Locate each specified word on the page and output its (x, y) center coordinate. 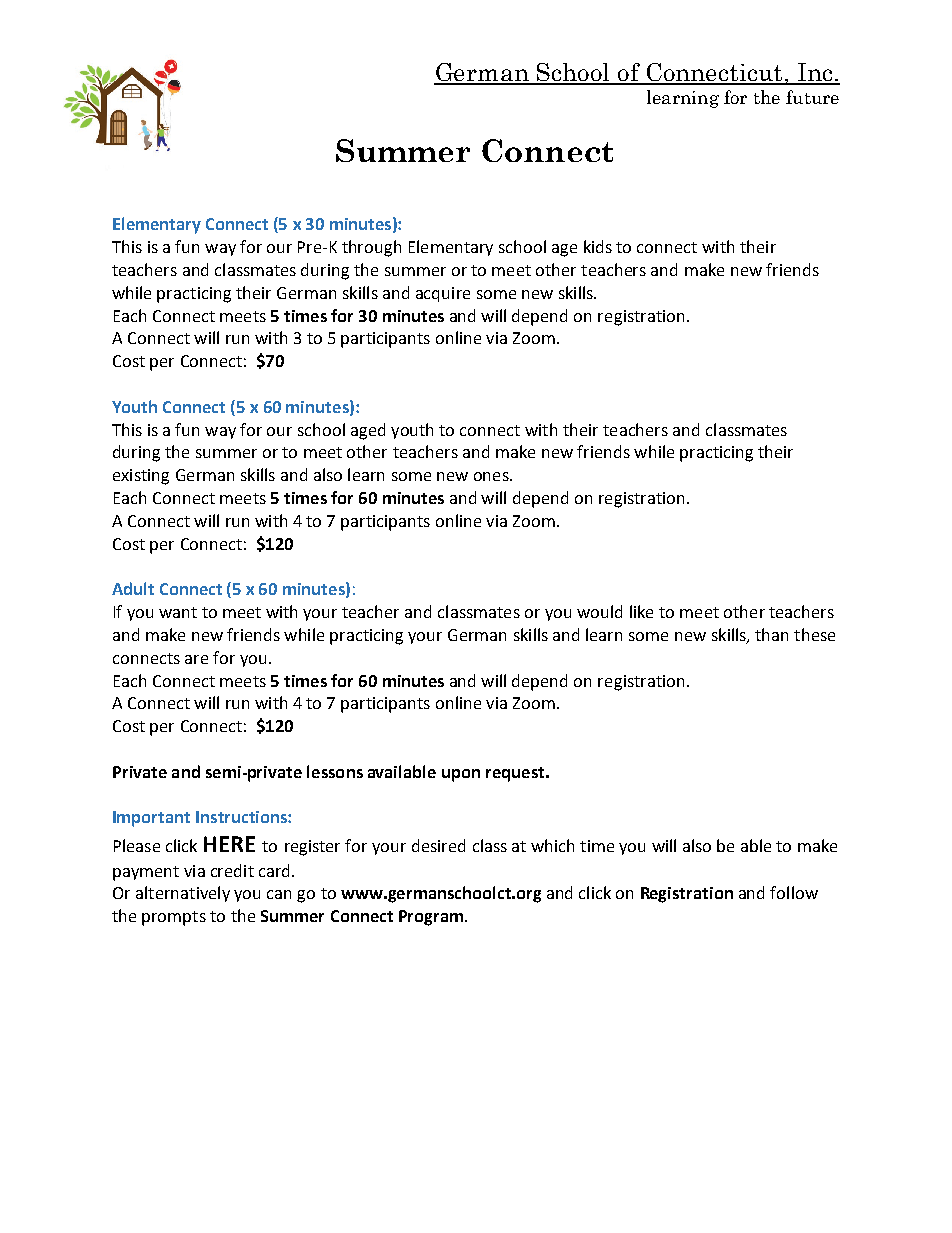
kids (598, 246)
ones (492, 476)
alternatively (183, 894)
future (812, 97)
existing (141, 477)
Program (431, 918)
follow (794, 892)
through (371, 248)
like (641, 611)
